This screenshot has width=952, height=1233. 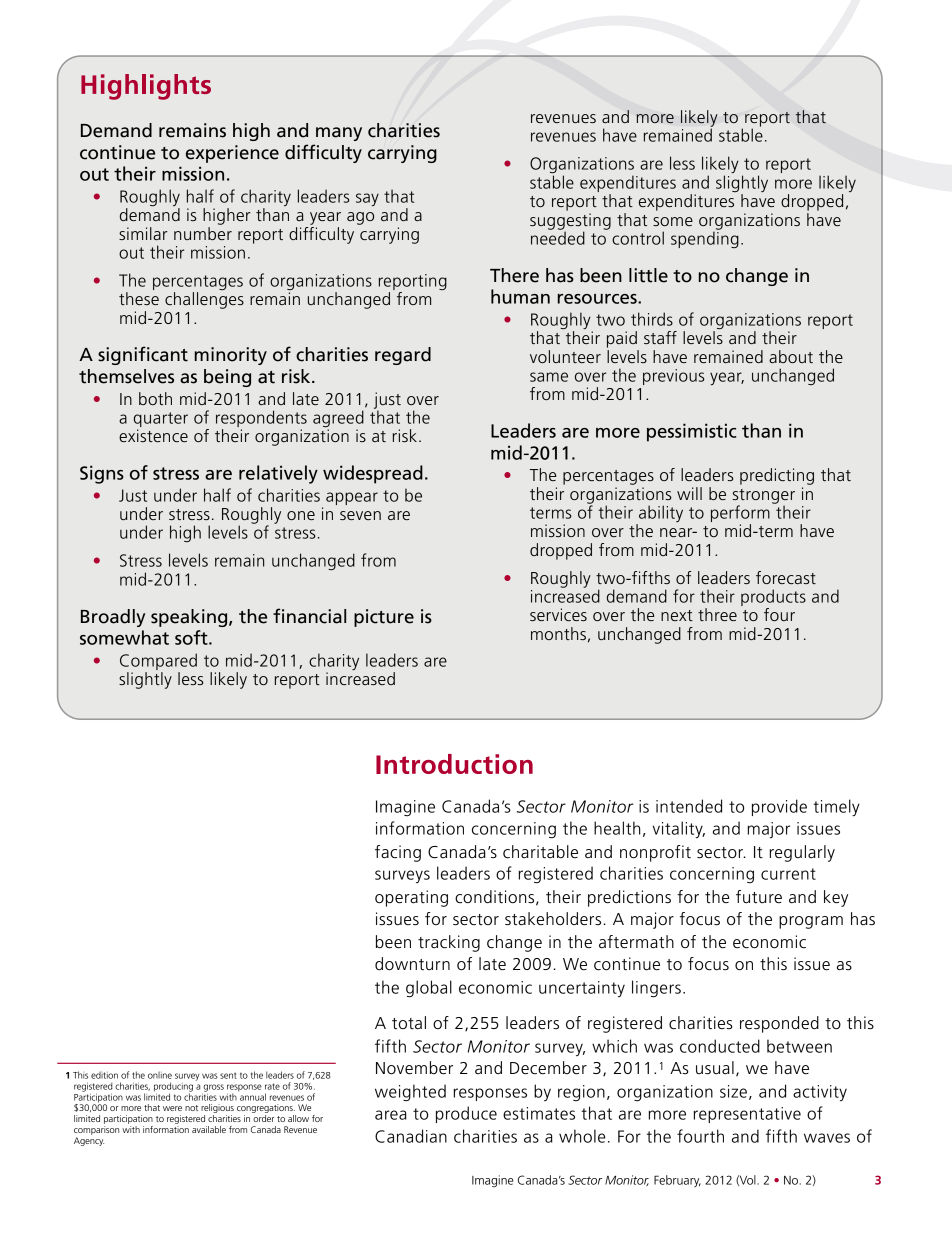 I want to click on three, so click(x=717, y=614).
